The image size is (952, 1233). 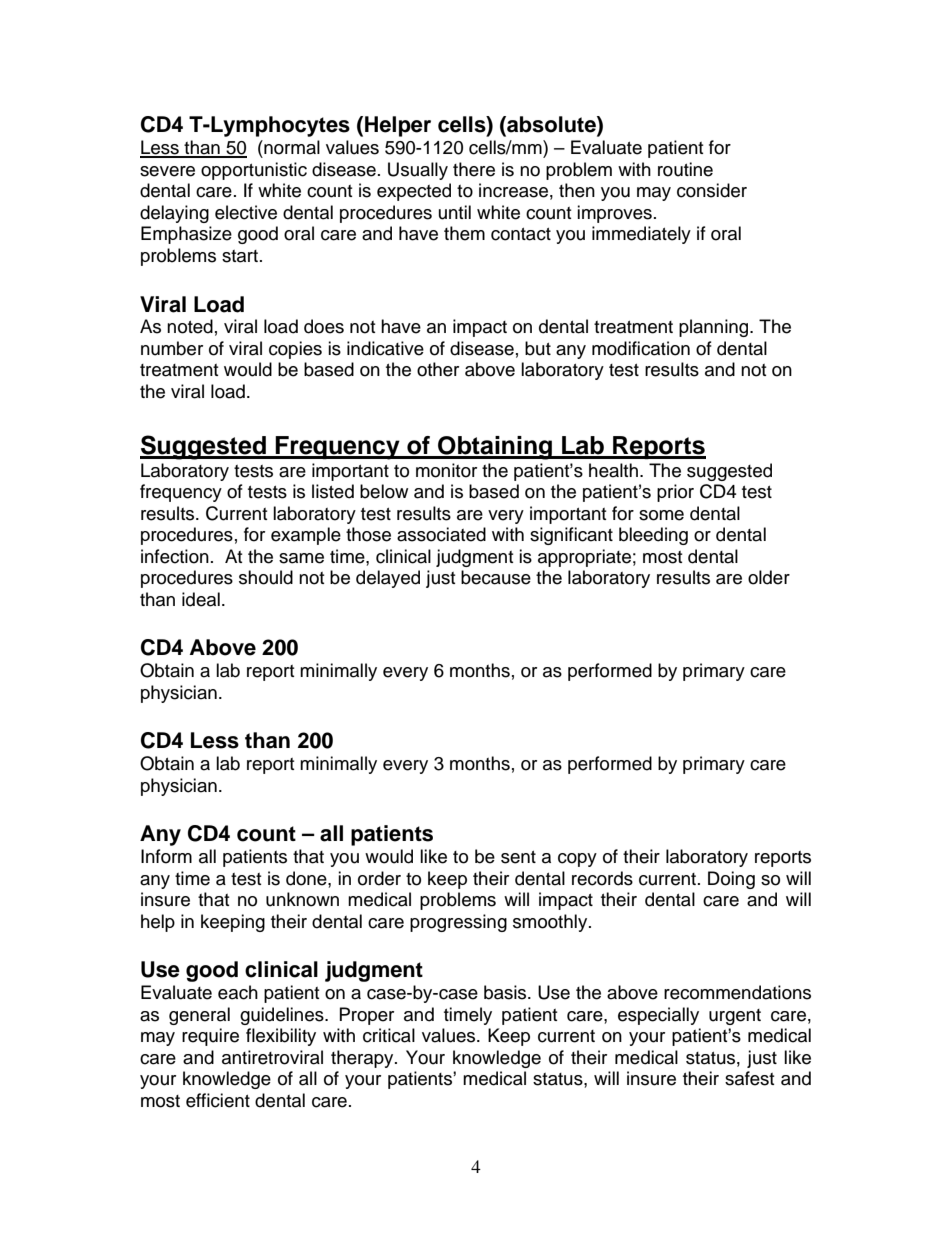 What do you see at coordinates (496, 577) in the page?
I see `because` at bounding box center [496, 577].
